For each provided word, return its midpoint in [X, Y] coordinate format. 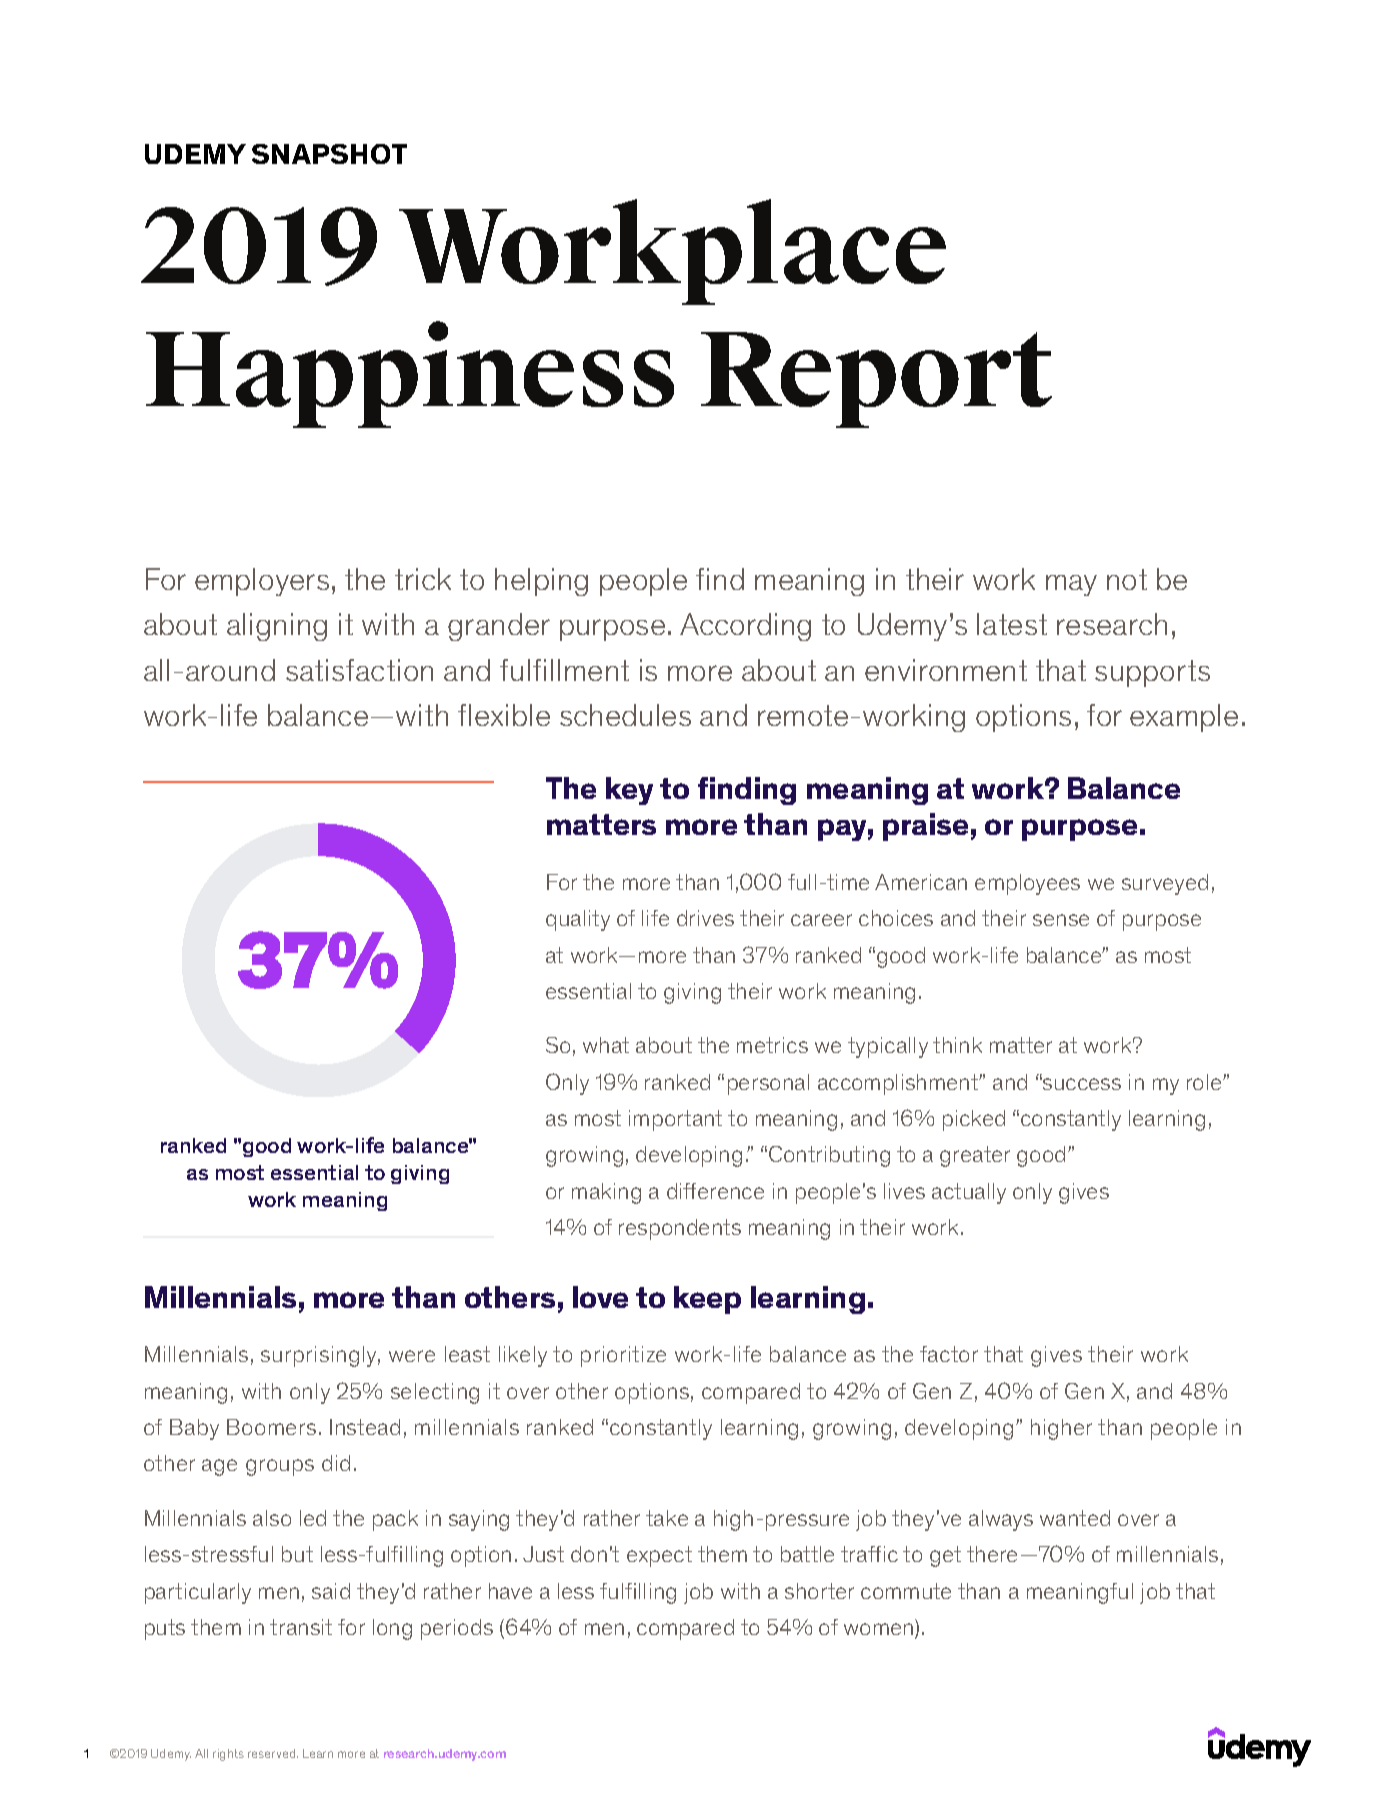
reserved [273, 1753]
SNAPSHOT [329, 154]
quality [578, 920]
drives [705, 918]
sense [1061, 920]
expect [659, 1556]
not [1127, 579]
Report [876, 380]
